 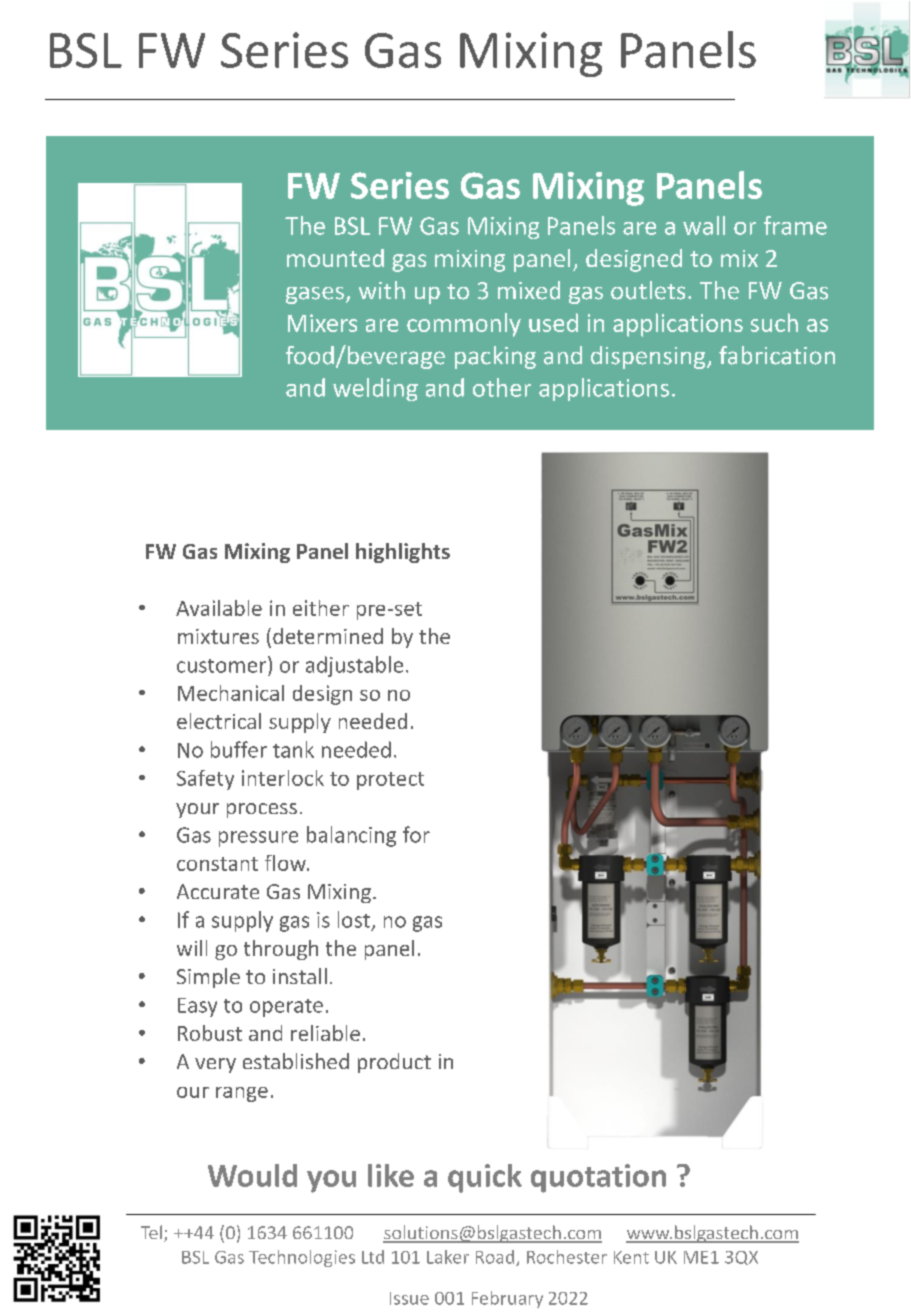 I want to click on Technologies, so click(x=302, y=1258).
